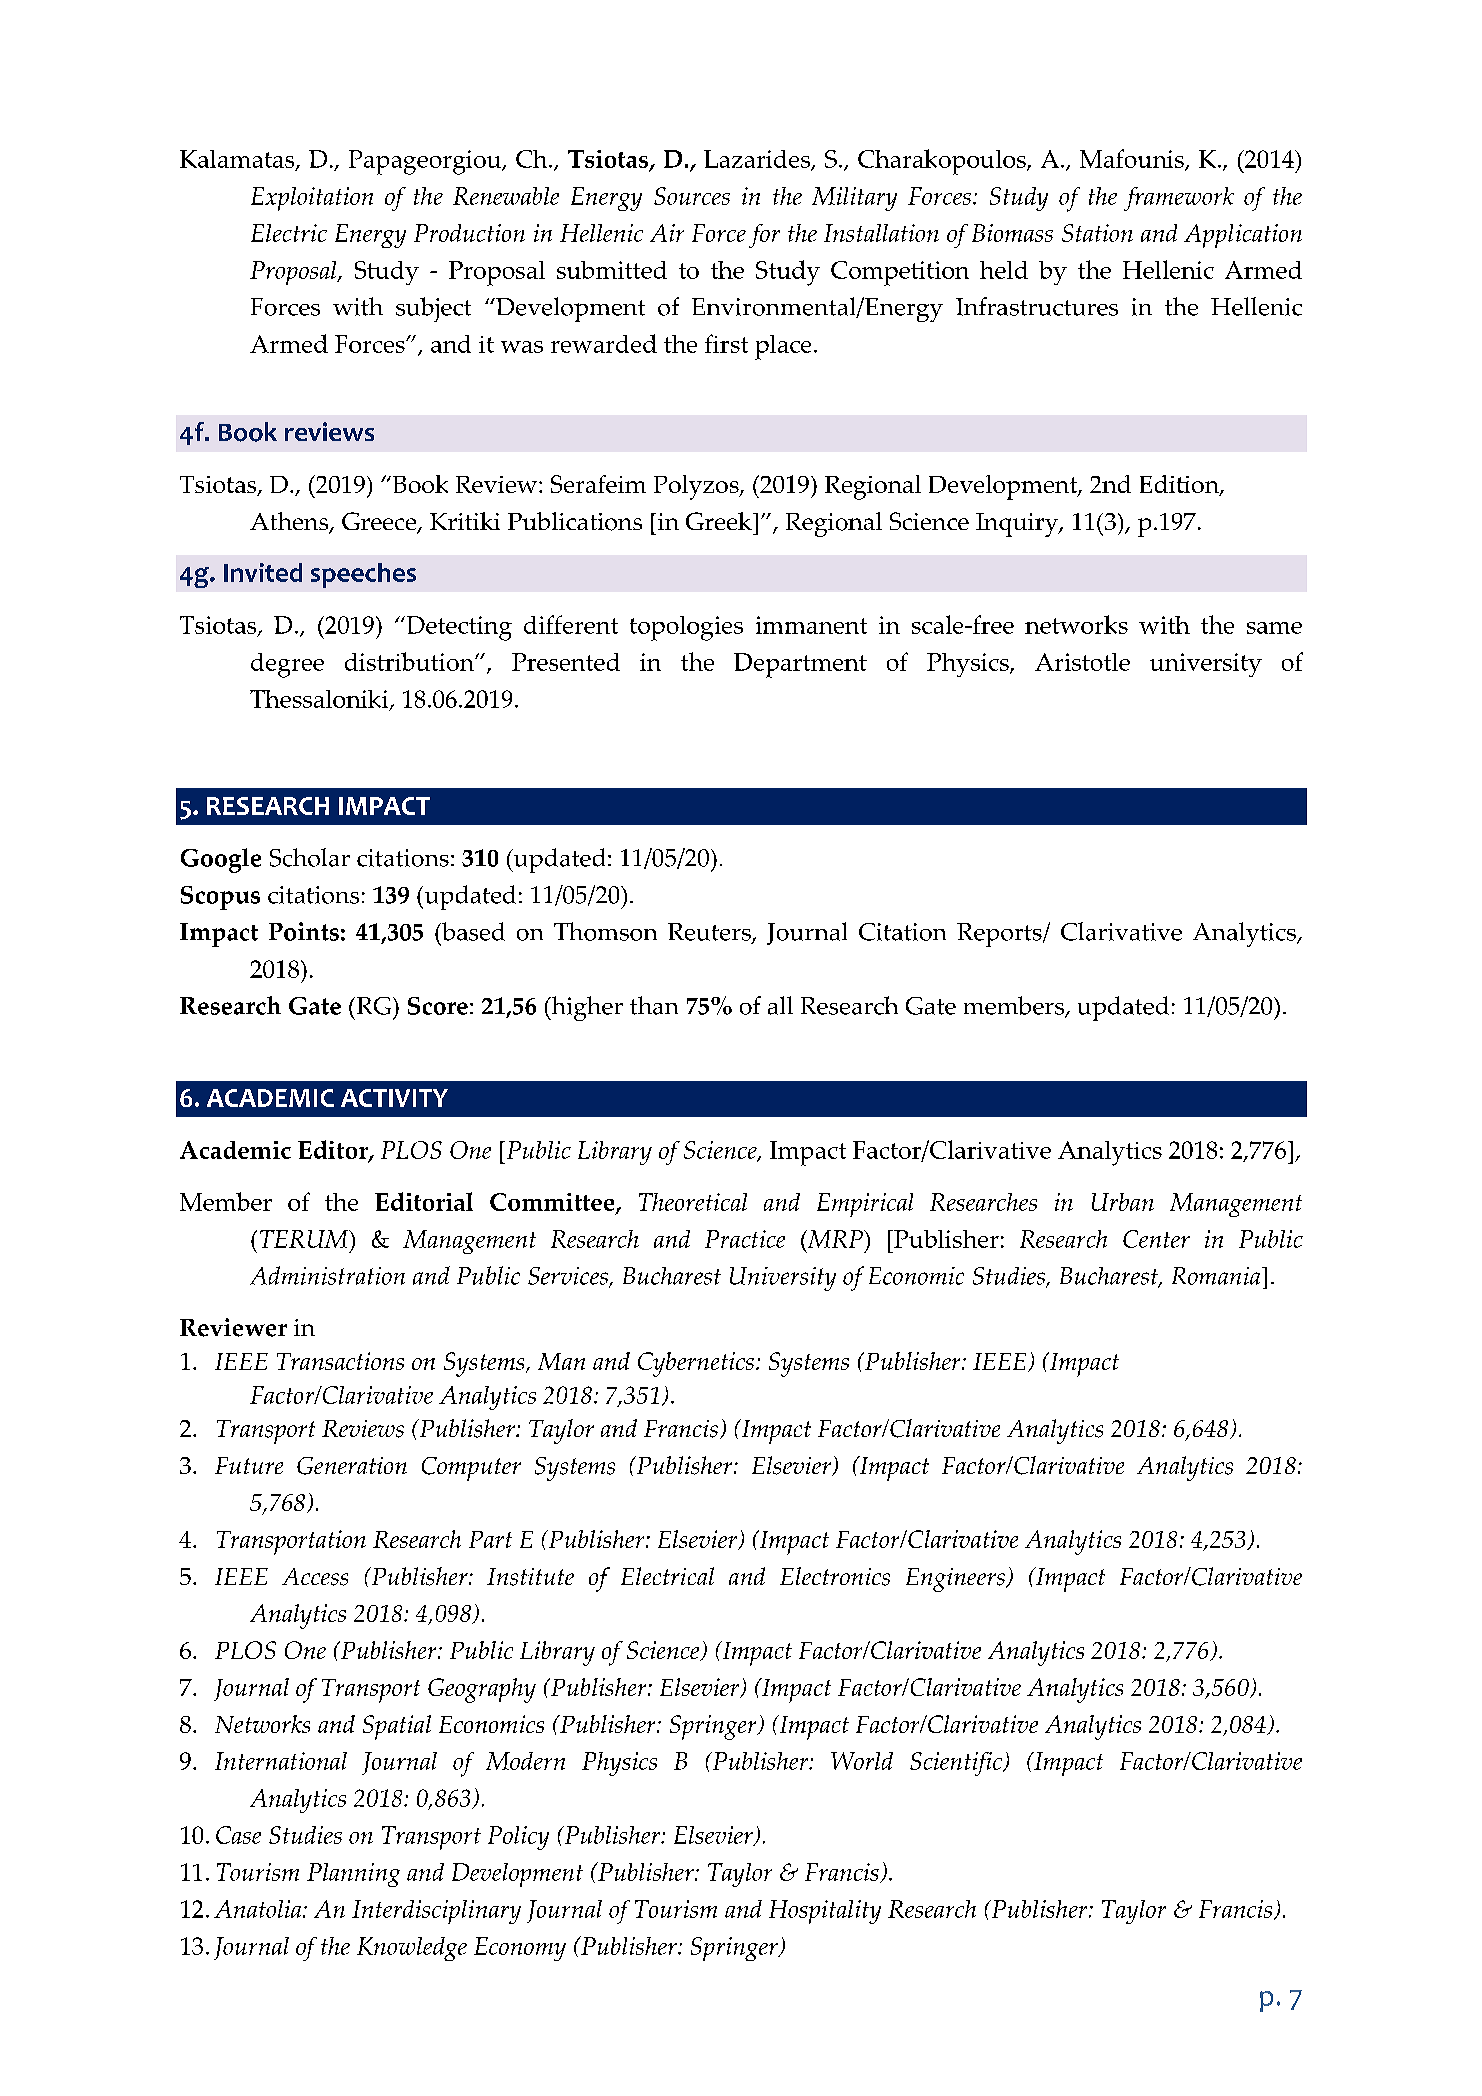 This page has width=1482, height=2096. Describe the element at coordinates (352, 1466) in the page. I see `Generation` at that location.
